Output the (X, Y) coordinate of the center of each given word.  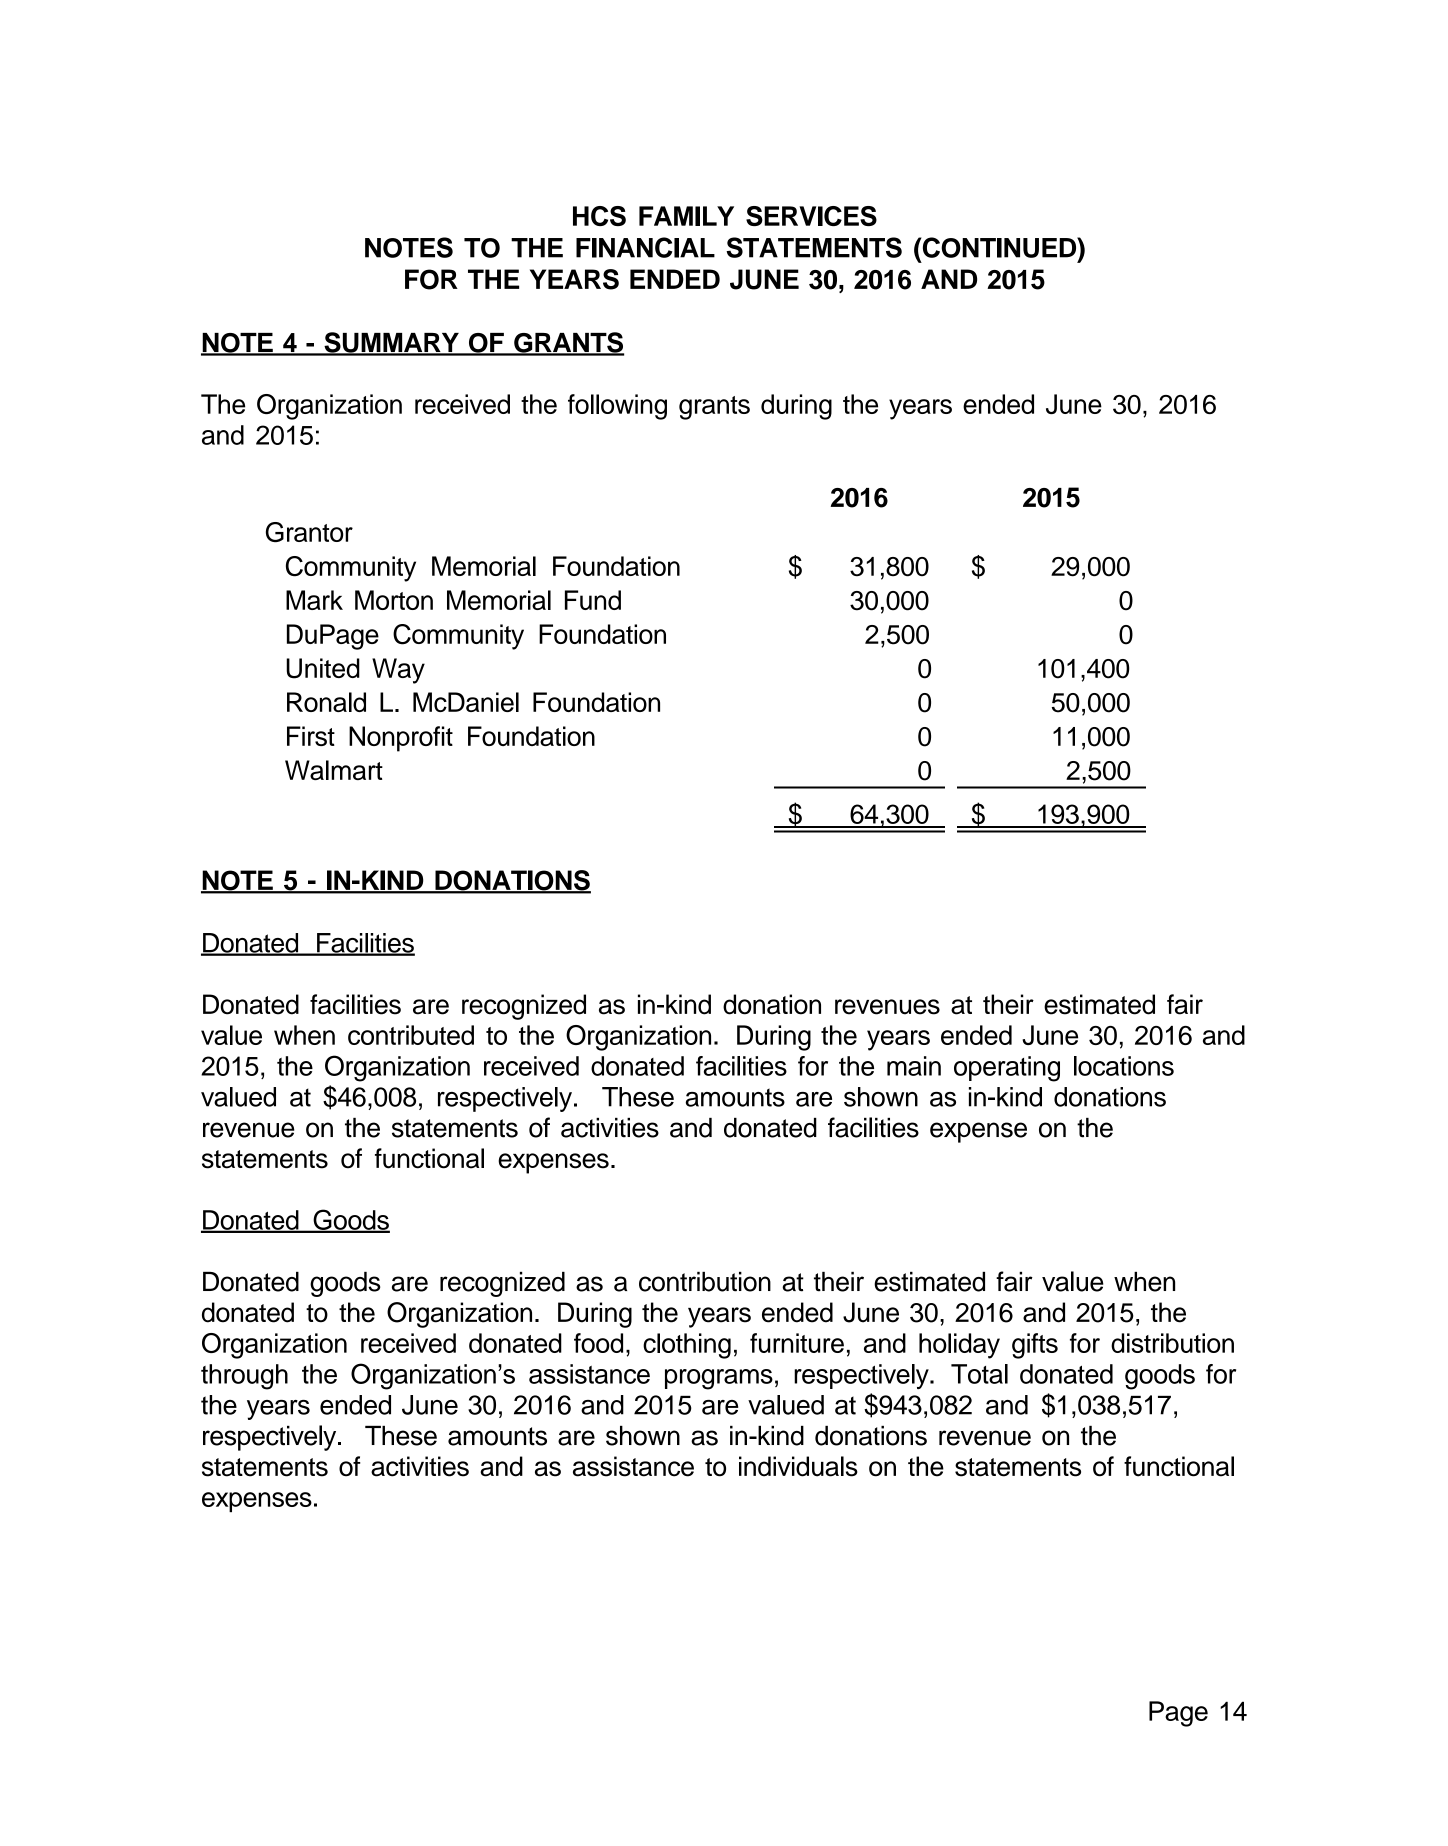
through (244, 1377)
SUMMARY (391, 343)
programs (719, 1379)
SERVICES (811, 216)
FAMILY (686, 216)
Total (979, 1374)
